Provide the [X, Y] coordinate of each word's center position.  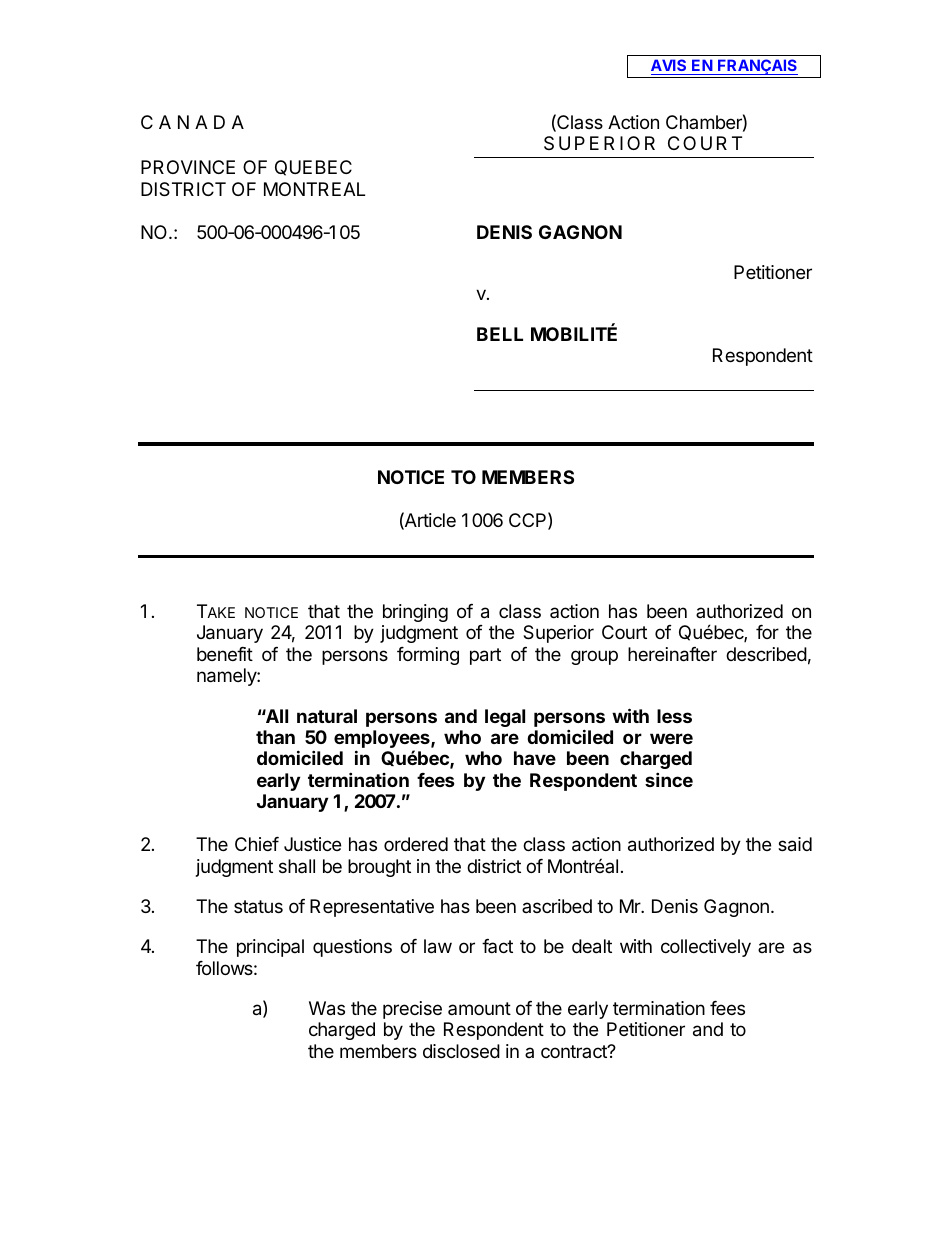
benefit [225, 654]
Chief [257, 844]
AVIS [670, 67]
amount [479, 1008]
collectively [706, 948]
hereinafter [672, 654]
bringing [415, 613]
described [766, 654]
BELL [500, 334]
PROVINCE [188, 167]
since [669, 779]
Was [327, 1008]
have [535, 758]
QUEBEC [313, 168]
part [485, 656]
